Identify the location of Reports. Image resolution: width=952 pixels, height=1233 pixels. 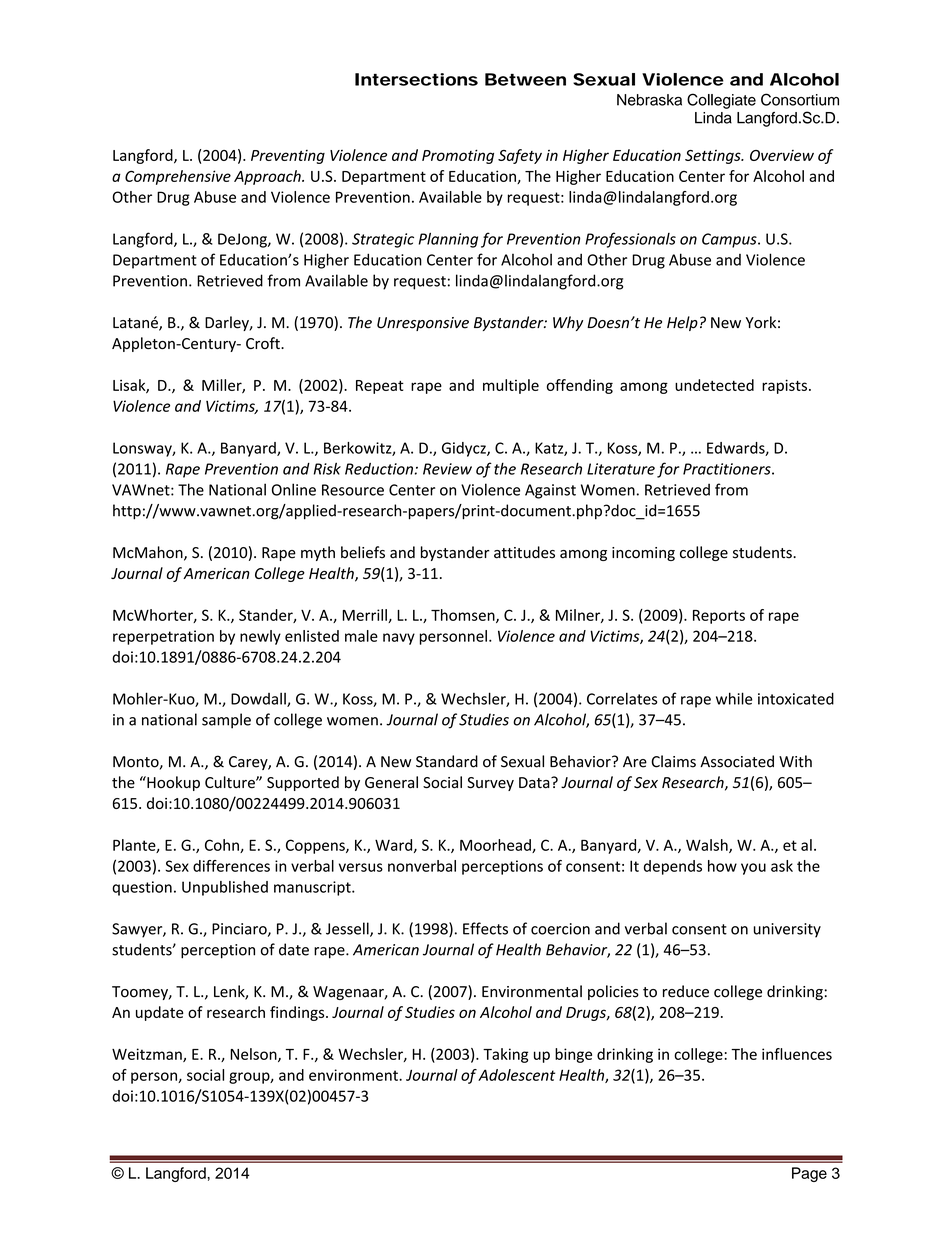
(719, 617).
